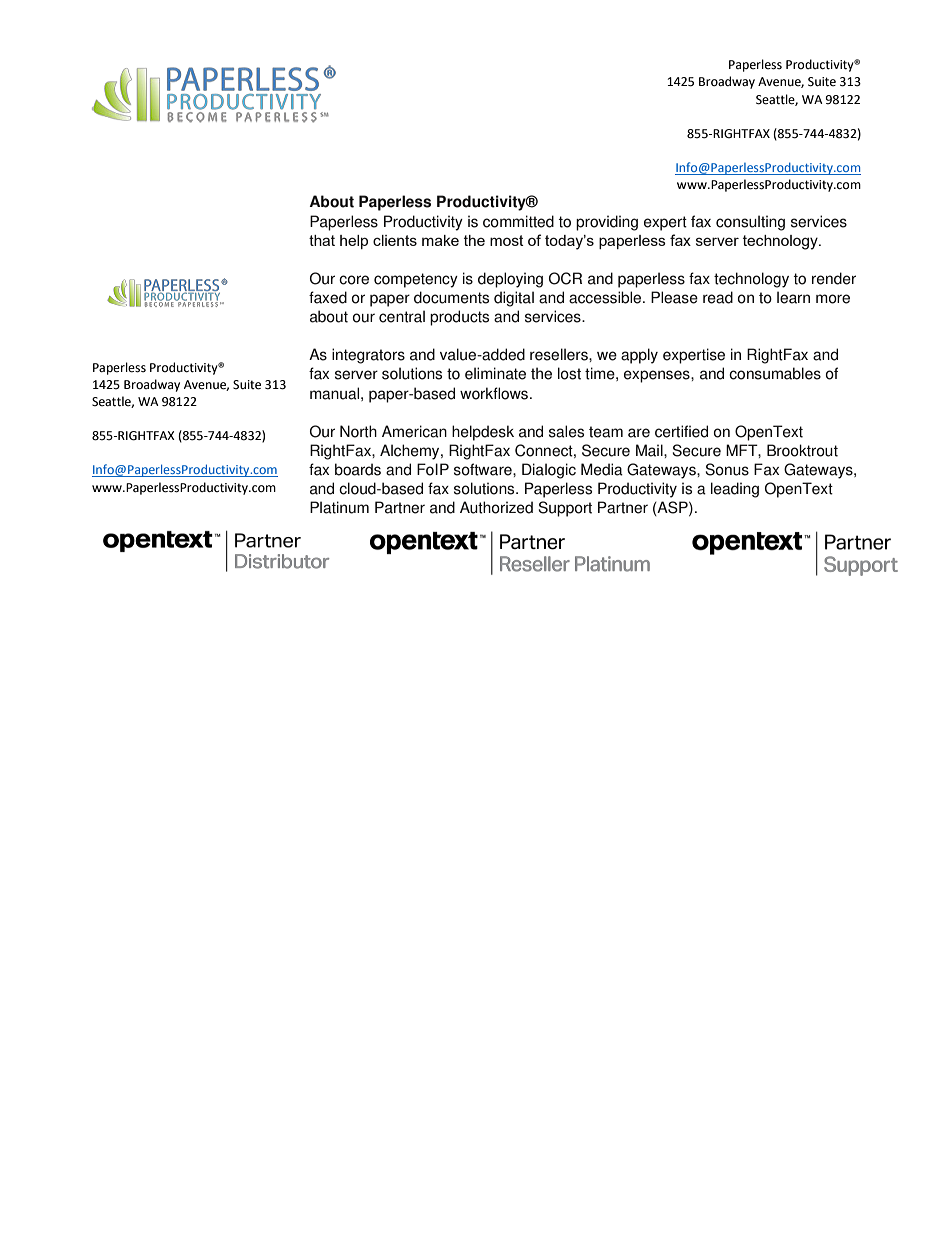 The width and height of the image is (952, 1233). Describe the element at coordinates (750, 223) in the image. I see `consulting` at that location.
